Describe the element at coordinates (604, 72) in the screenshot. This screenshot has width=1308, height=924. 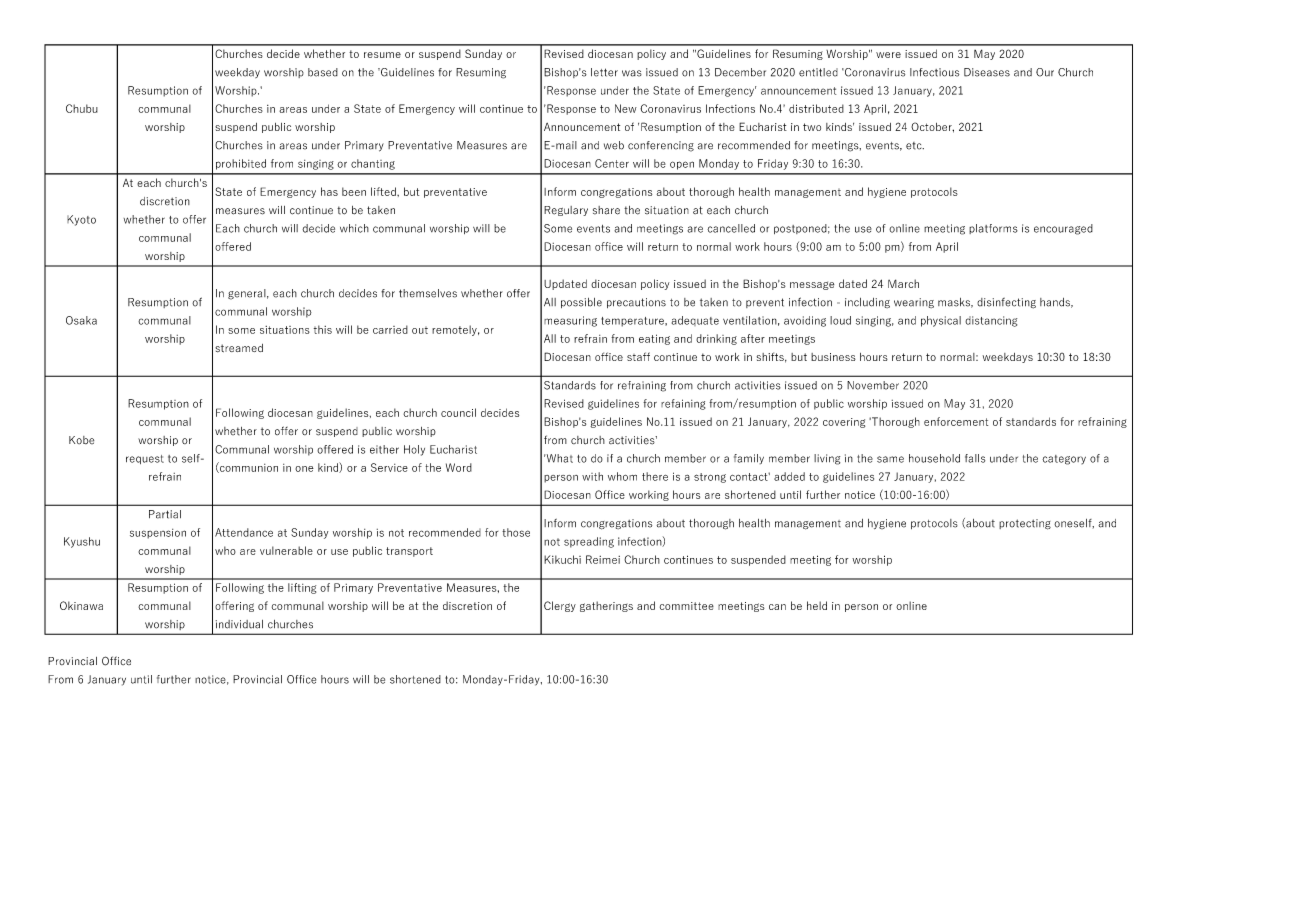
I see `letter` at that location.
